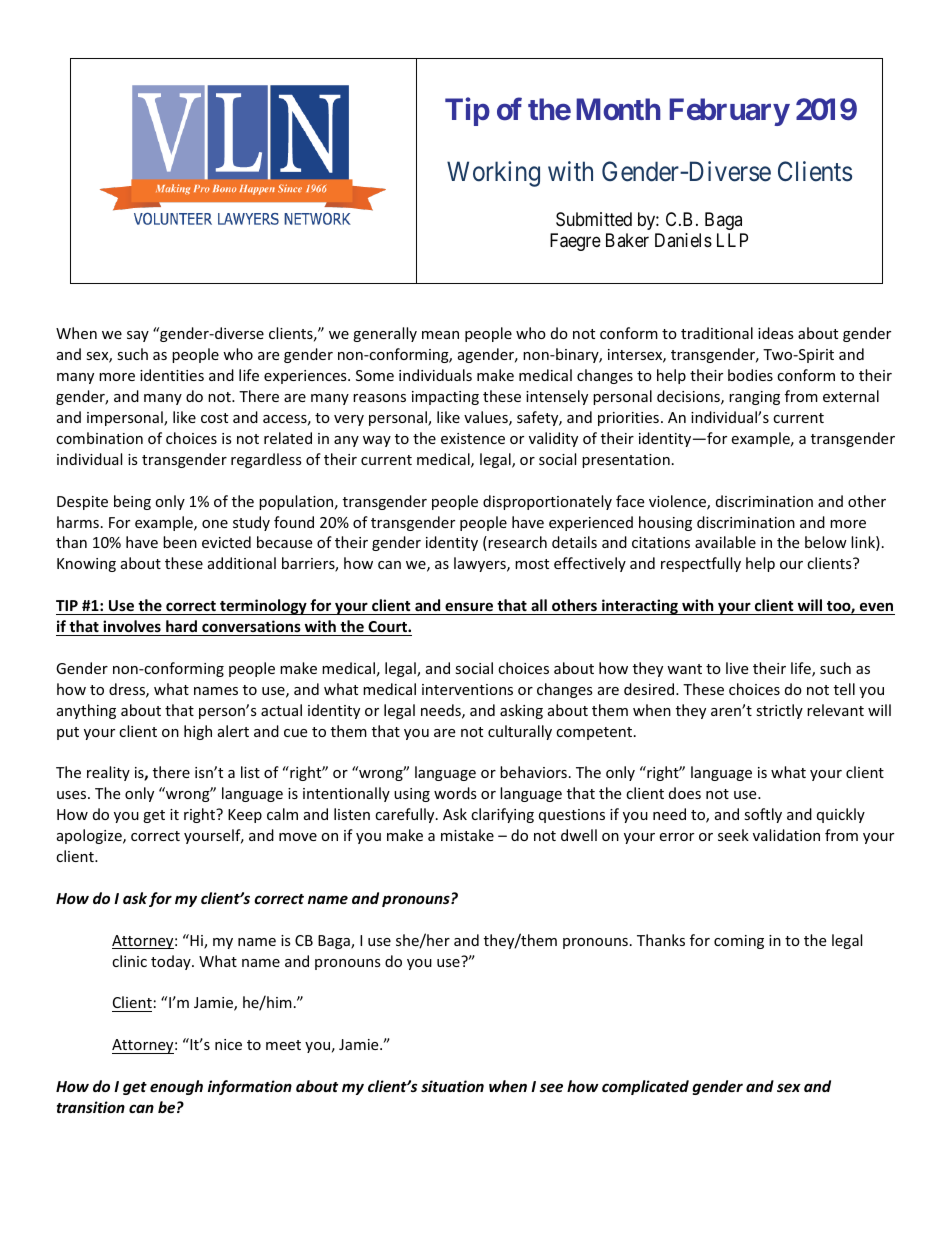 Image resolution: width=952 pixels, height=1233 pixels. What do you see at coordinates (99, 438) in the page?
I see `combination` at bounding box center [99, 438].
